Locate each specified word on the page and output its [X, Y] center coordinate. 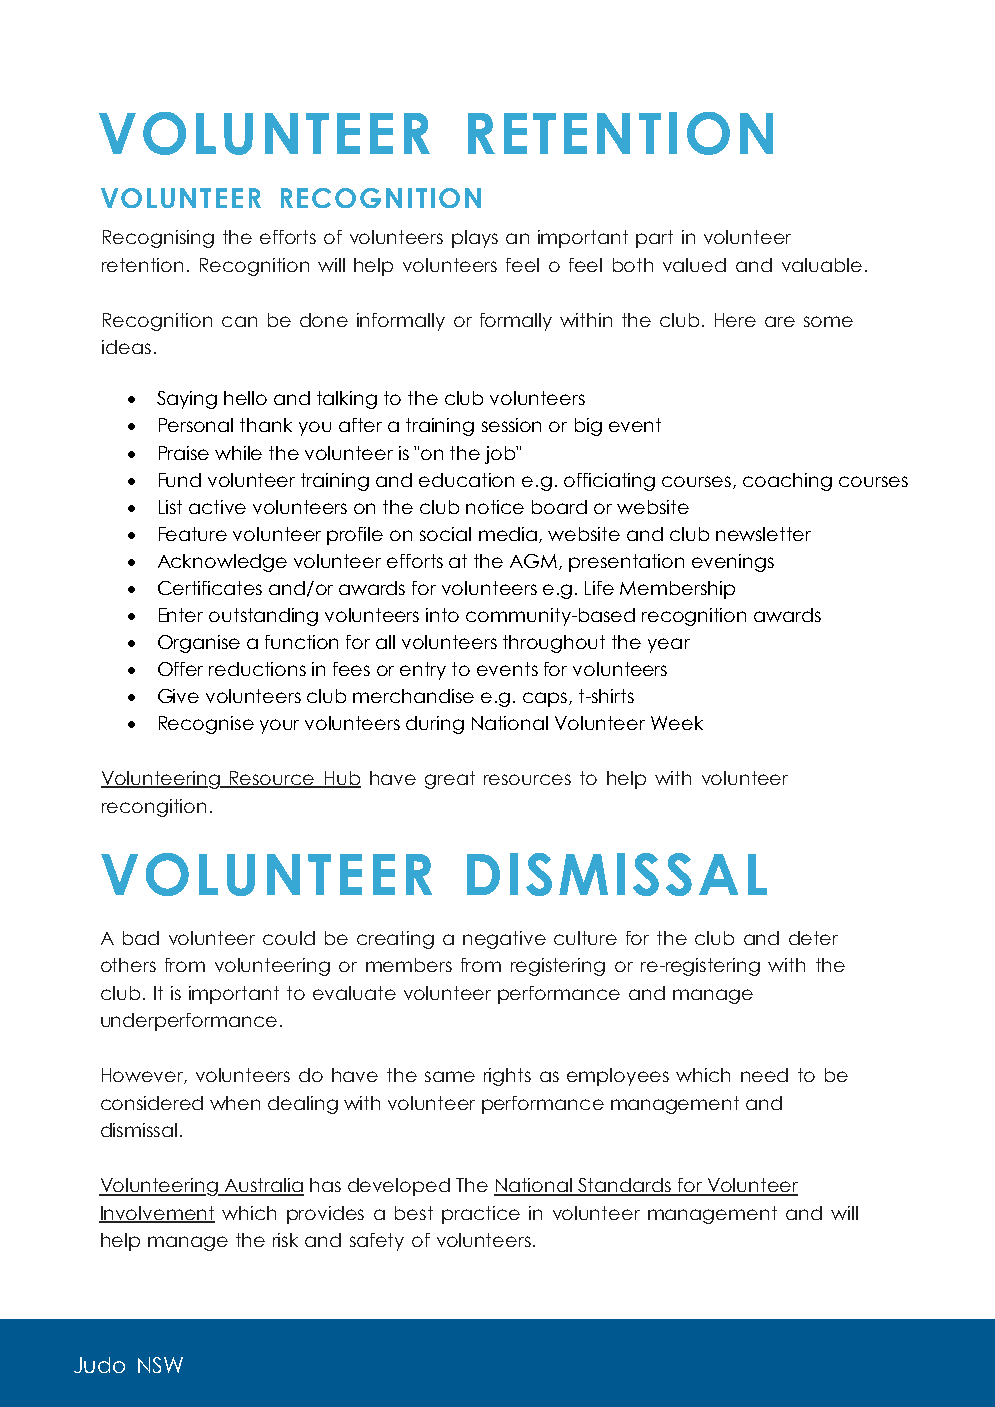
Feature [193, 534]
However [143, 1076]
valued [694, 265]
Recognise [206, 725]
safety [377, 1242]
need [764, 1075]
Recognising [158, 239]
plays [475, 239]
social [445, 534]
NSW [160, 1365]
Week [677, 723]
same [450, 1076]
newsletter [763, 534]
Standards [625, 1186]
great [450, 780]
